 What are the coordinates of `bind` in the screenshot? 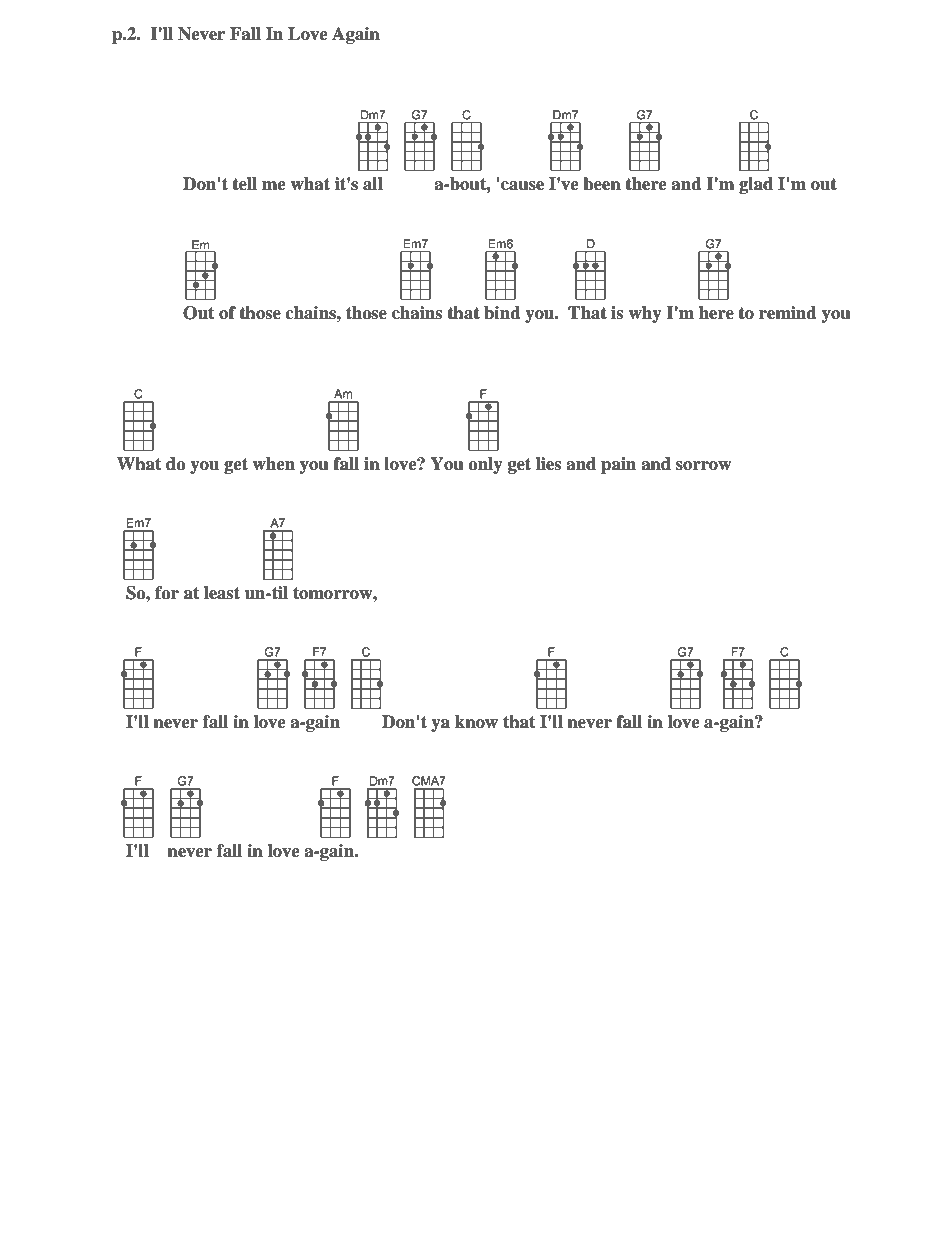 It's located at (502, 313).
